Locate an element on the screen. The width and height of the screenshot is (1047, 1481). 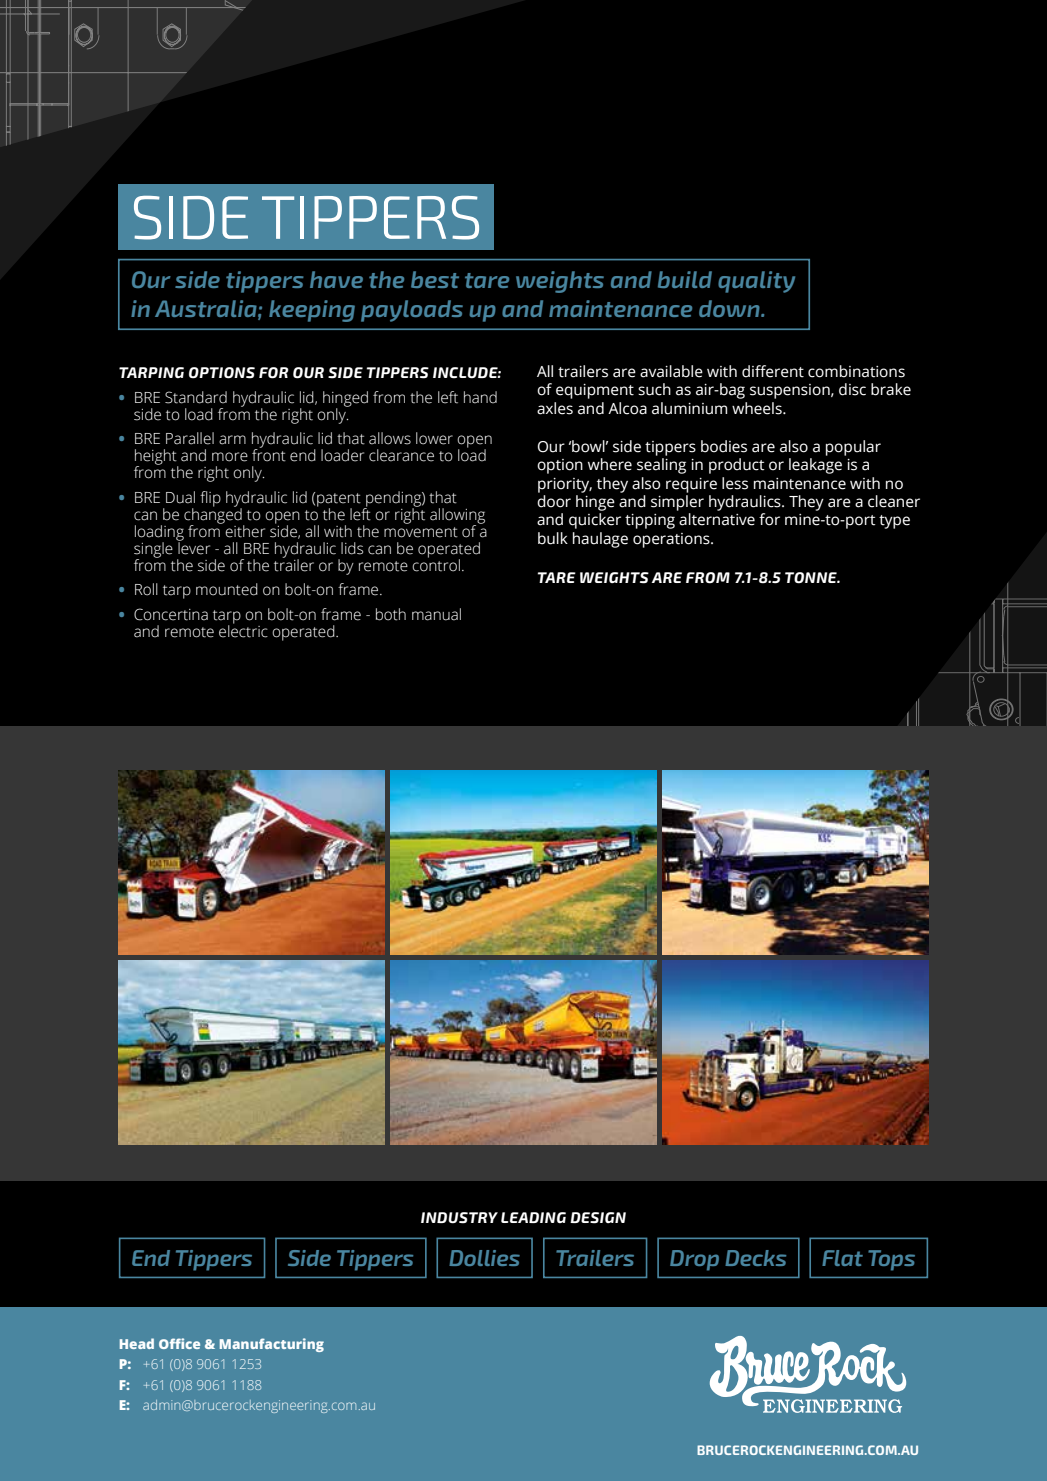
quality is located at coordinates (756, 282).
